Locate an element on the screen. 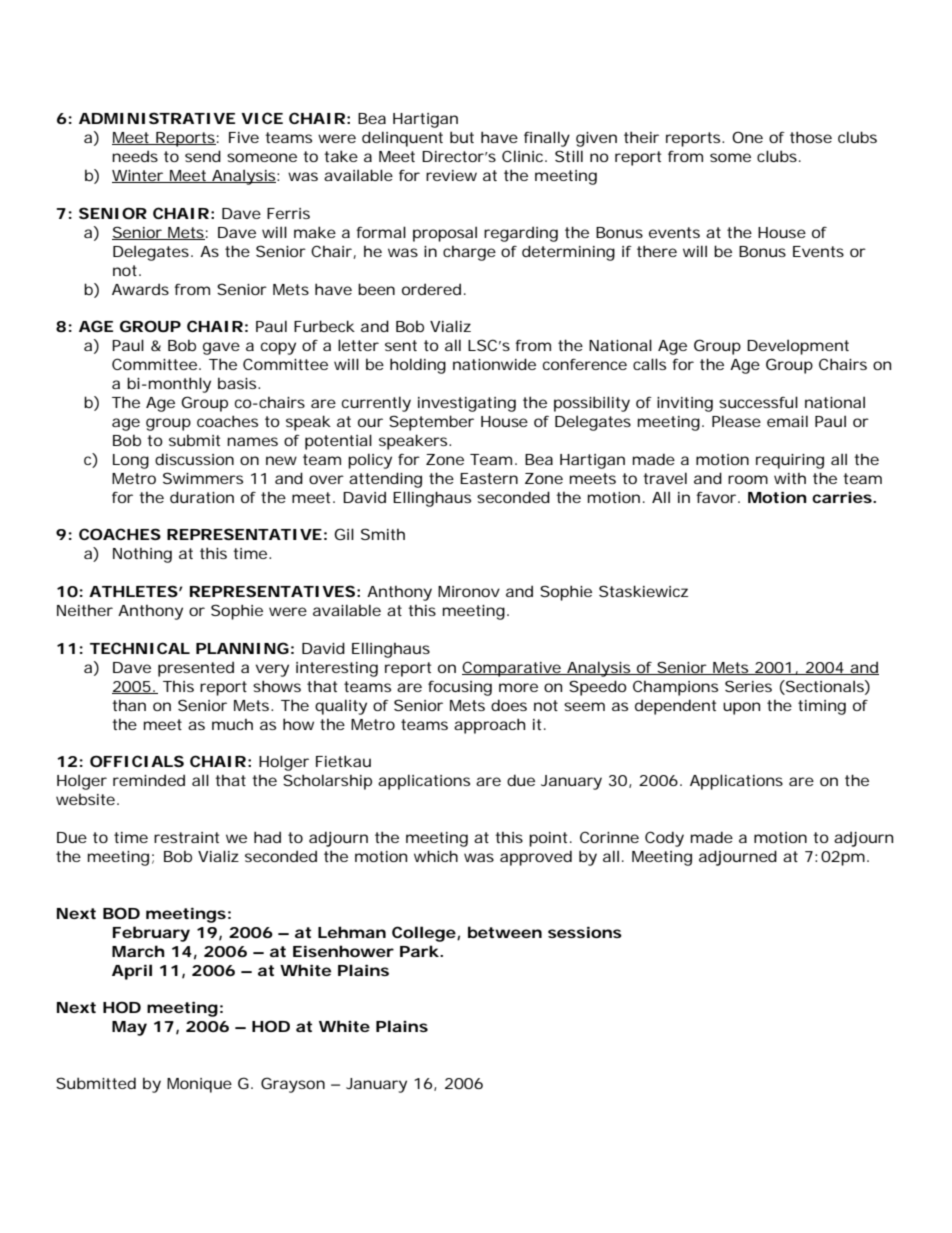 The height and width of the screenshot is (1233, 952). Cody is located at coordinates (664, 839).
